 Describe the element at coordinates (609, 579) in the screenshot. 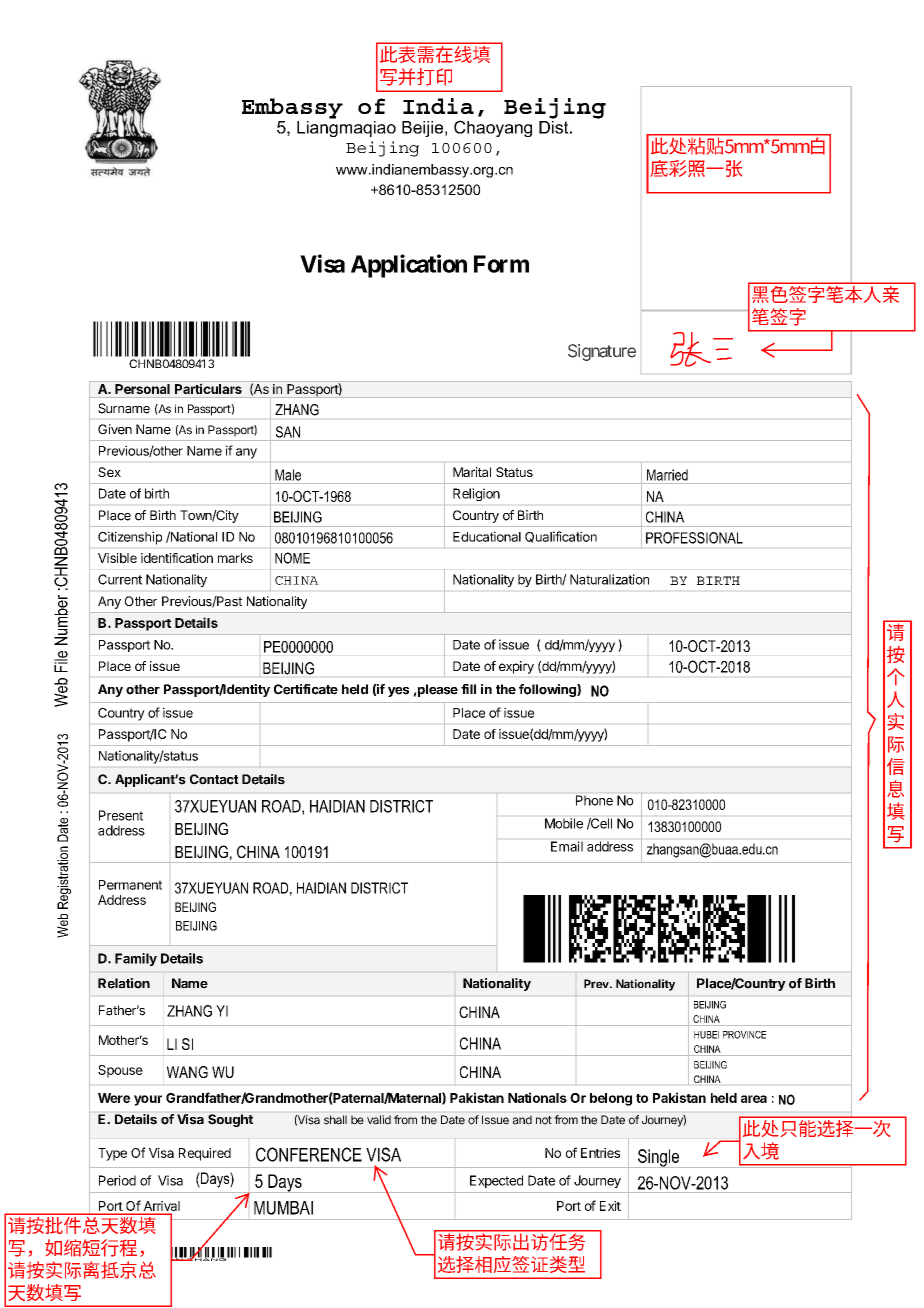

I see `Naturalization` at that location.
